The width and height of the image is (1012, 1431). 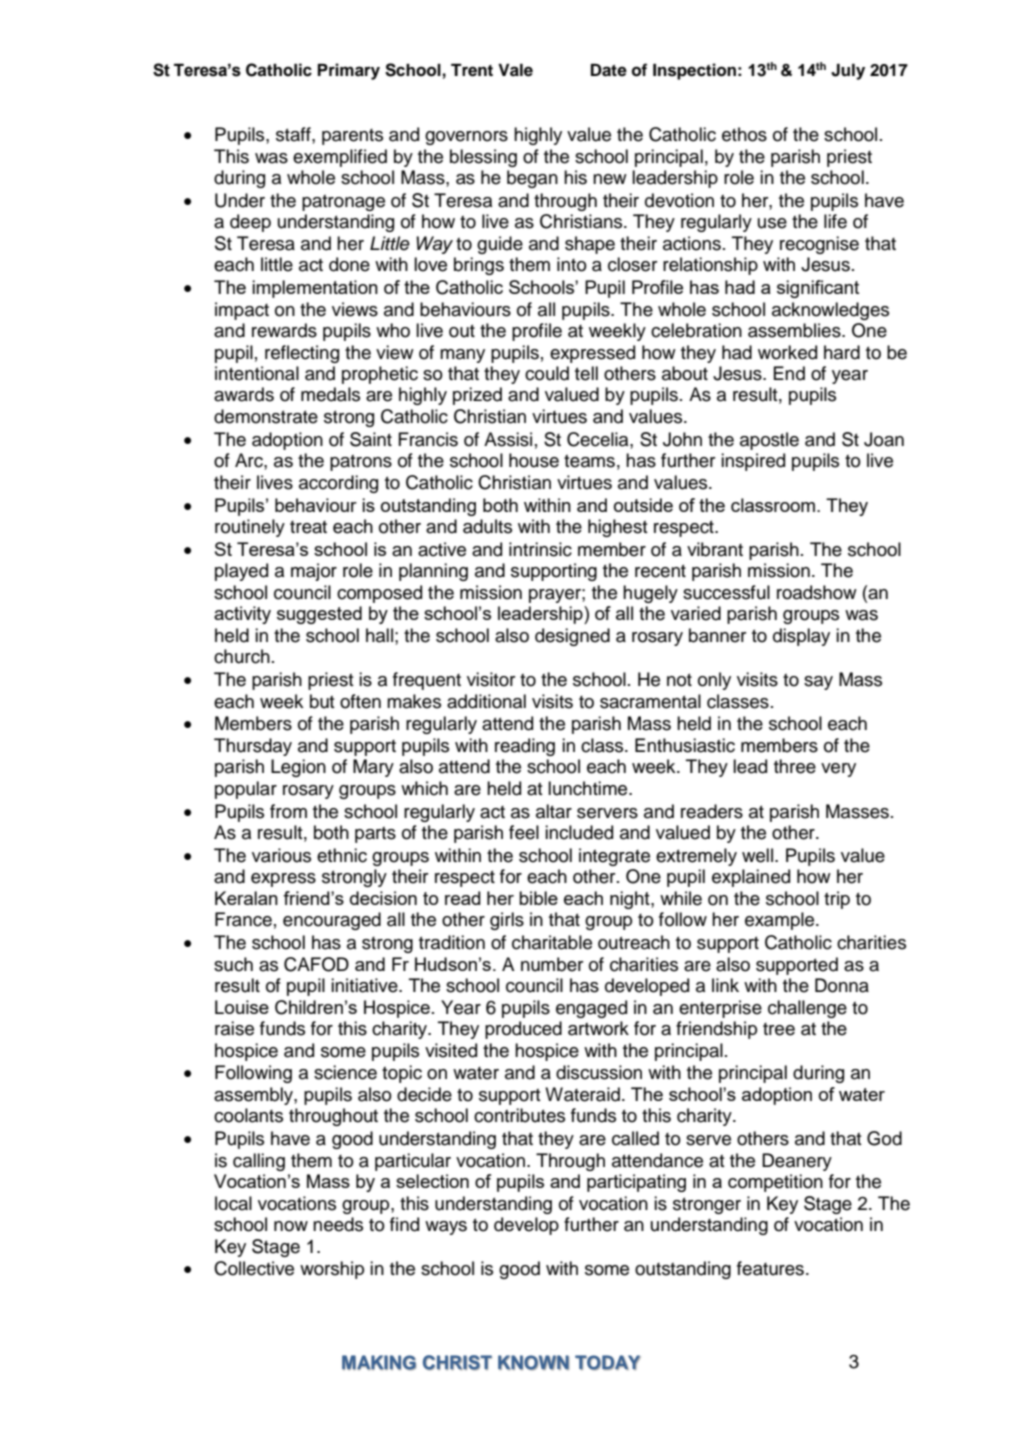 I want to click on July, so click(x=848, y=72).
